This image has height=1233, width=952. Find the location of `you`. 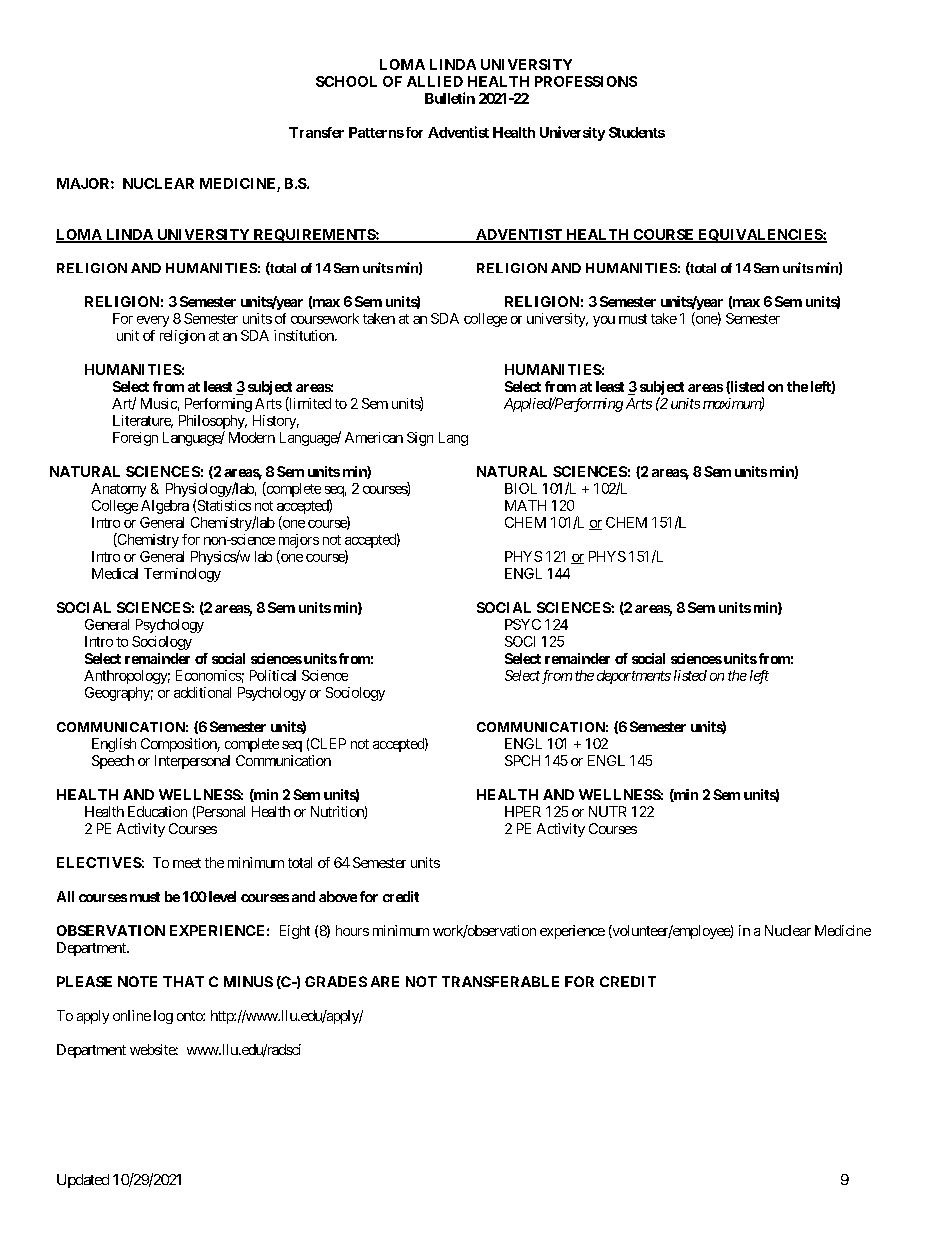

you is located at coordinates (604, 321).
